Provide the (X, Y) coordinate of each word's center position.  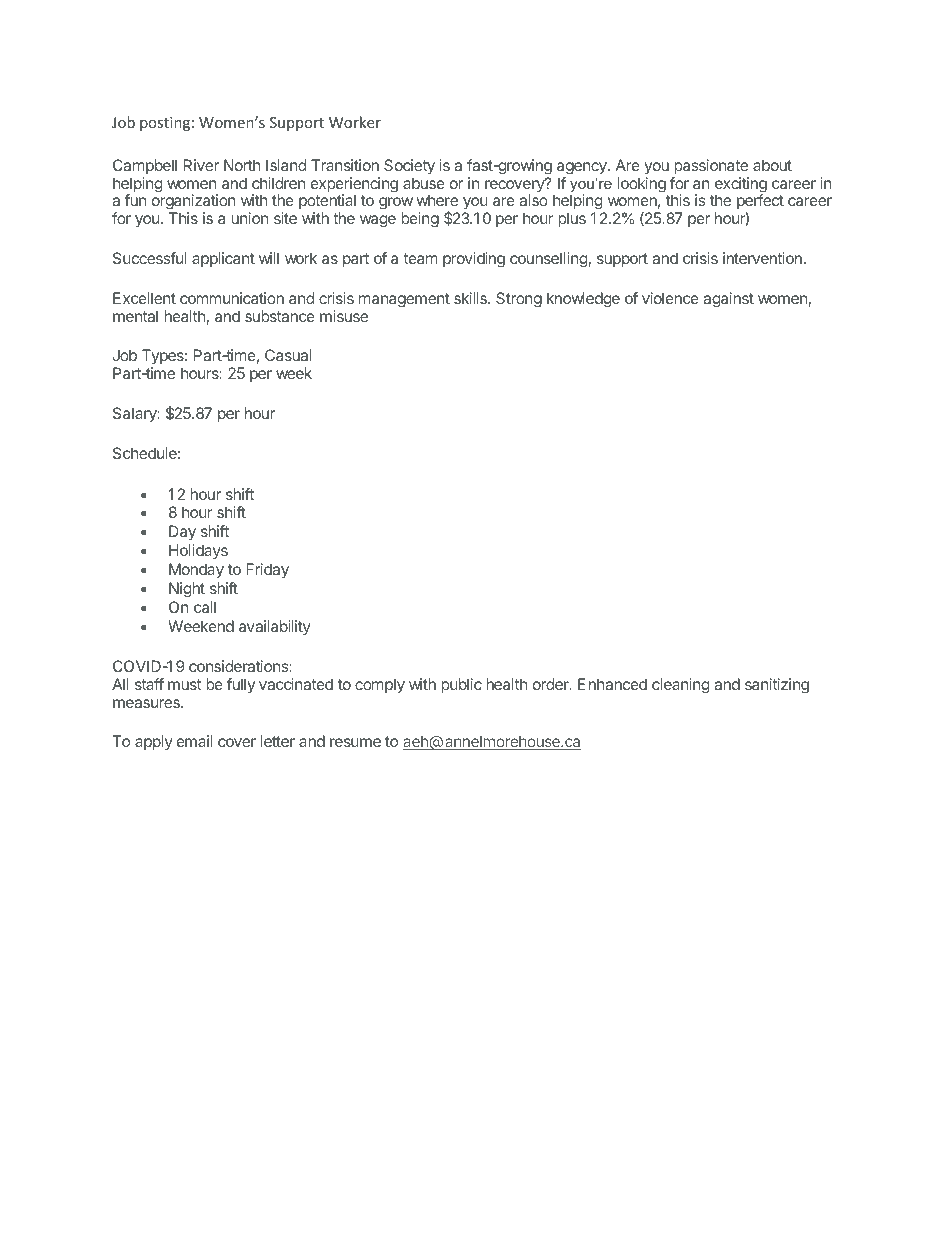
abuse (424, 183)
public (461, 685)
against (728, 300)
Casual (288, 355)
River (201, 165)
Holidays (198, 551)
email (195, 741)
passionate (711, 166)
